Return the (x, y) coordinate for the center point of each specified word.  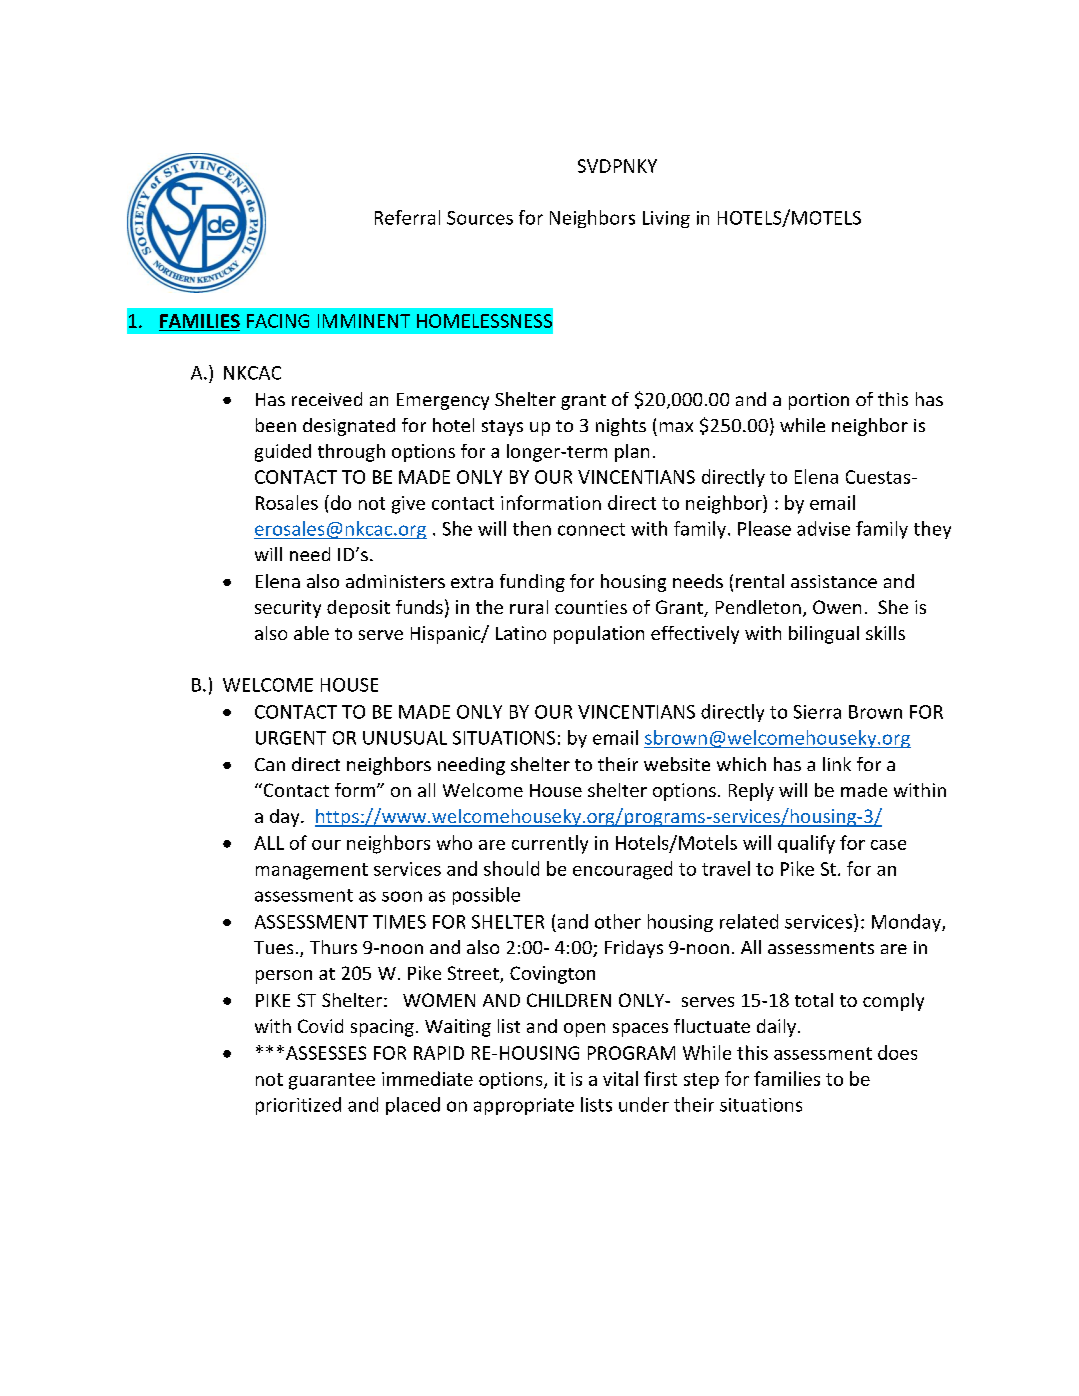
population (599, 635)
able (311, 633)
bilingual (824, 635)
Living (666, 219)
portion (819, 401)
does (897, 1052)
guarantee (332, 1081)
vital (620, 1078)
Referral (407, 217)
